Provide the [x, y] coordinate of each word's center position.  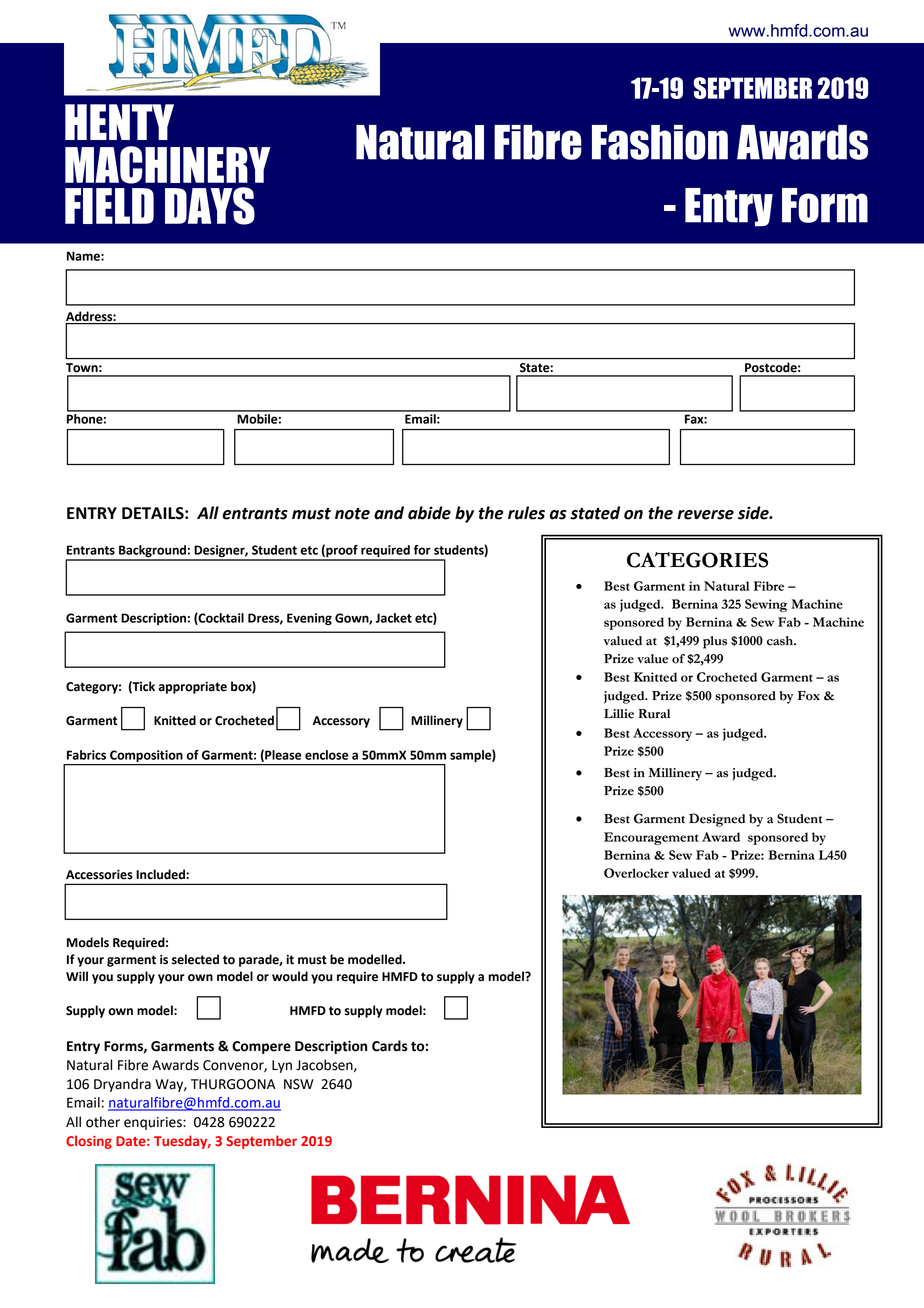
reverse [705, 515]
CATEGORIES [697, 560]
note [352, 514]
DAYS [210, 206]
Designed [717, 820]
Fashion [660, 142]
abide [429, 513]
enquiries [154, 1123]
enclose [327, 755]
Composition [146, 756]
